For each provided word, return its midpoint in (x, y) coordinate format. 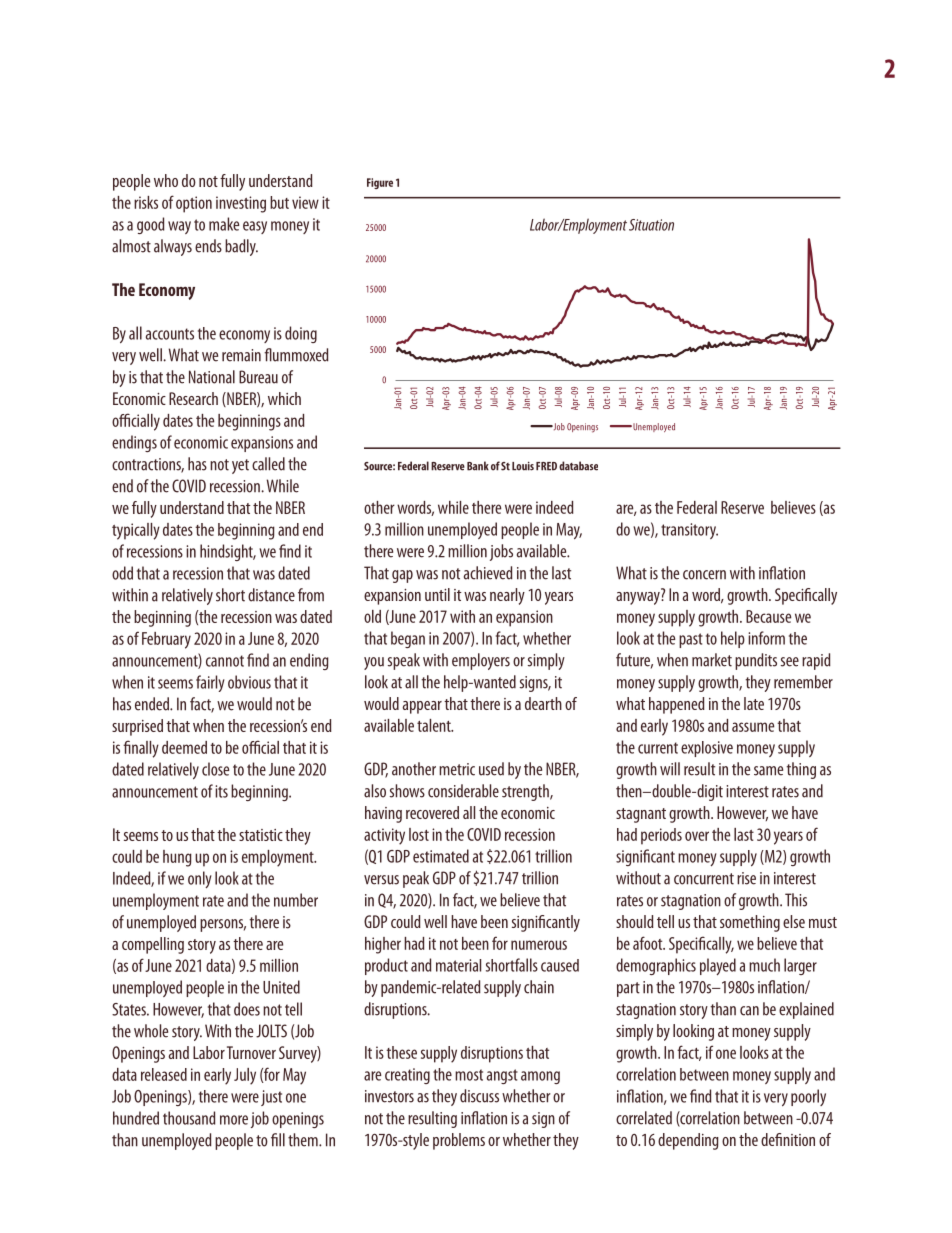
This (796, 900)
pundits (756, 661)
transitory (689, 531)
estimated (441, 856)
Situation (651, 225)
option (194, 204)
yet (240, 466)
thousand (189, 1118)
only (200, 879)
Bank (478, 466)
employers (481, 661)
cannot (225, 661)
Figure (380, 183)
